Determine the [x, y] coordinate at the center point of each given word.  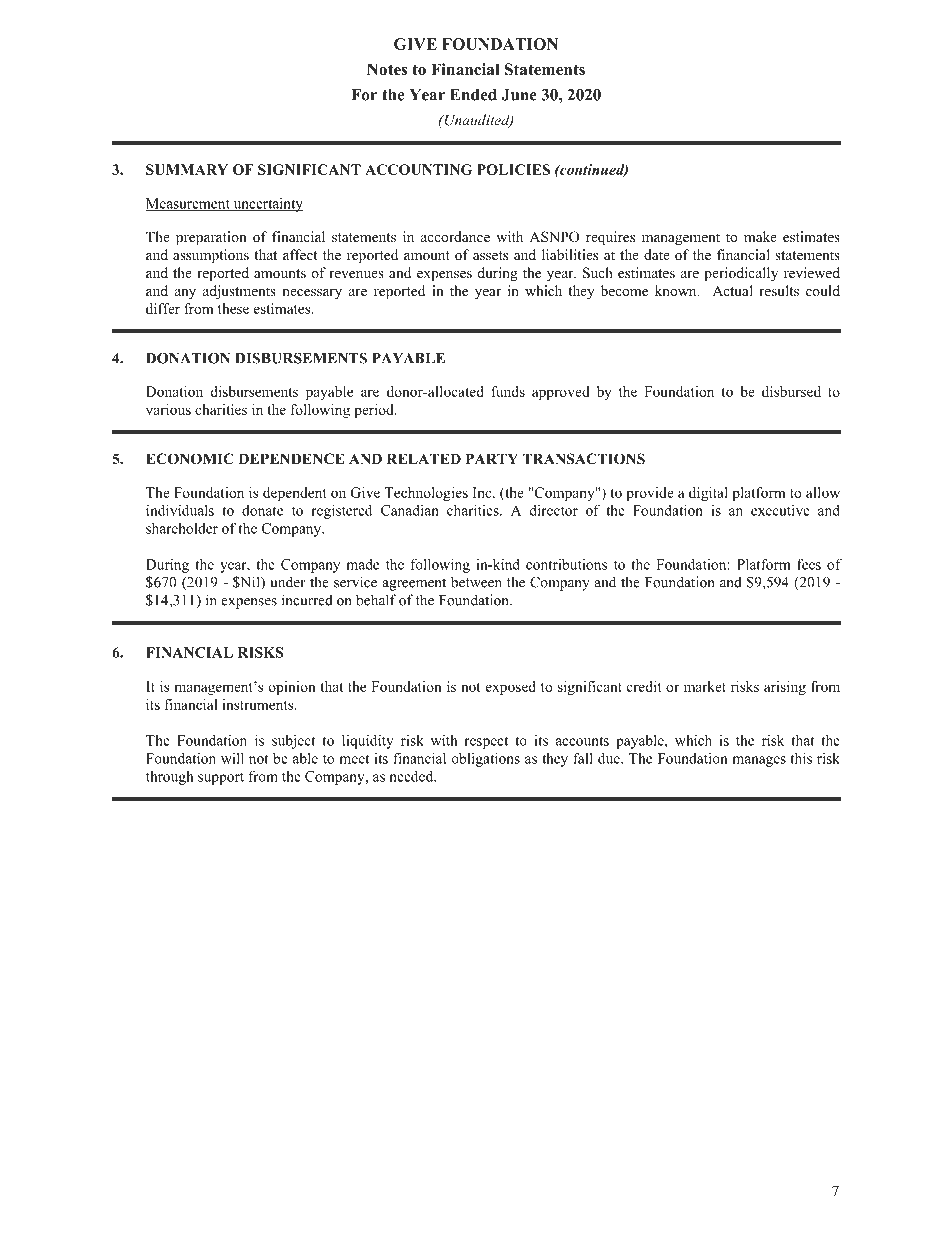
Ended [473, 95]
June [519, 95]
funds [508, 391]
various [168, 409]
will [232, 758]
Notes [387, 69]
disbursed [791, 391]
